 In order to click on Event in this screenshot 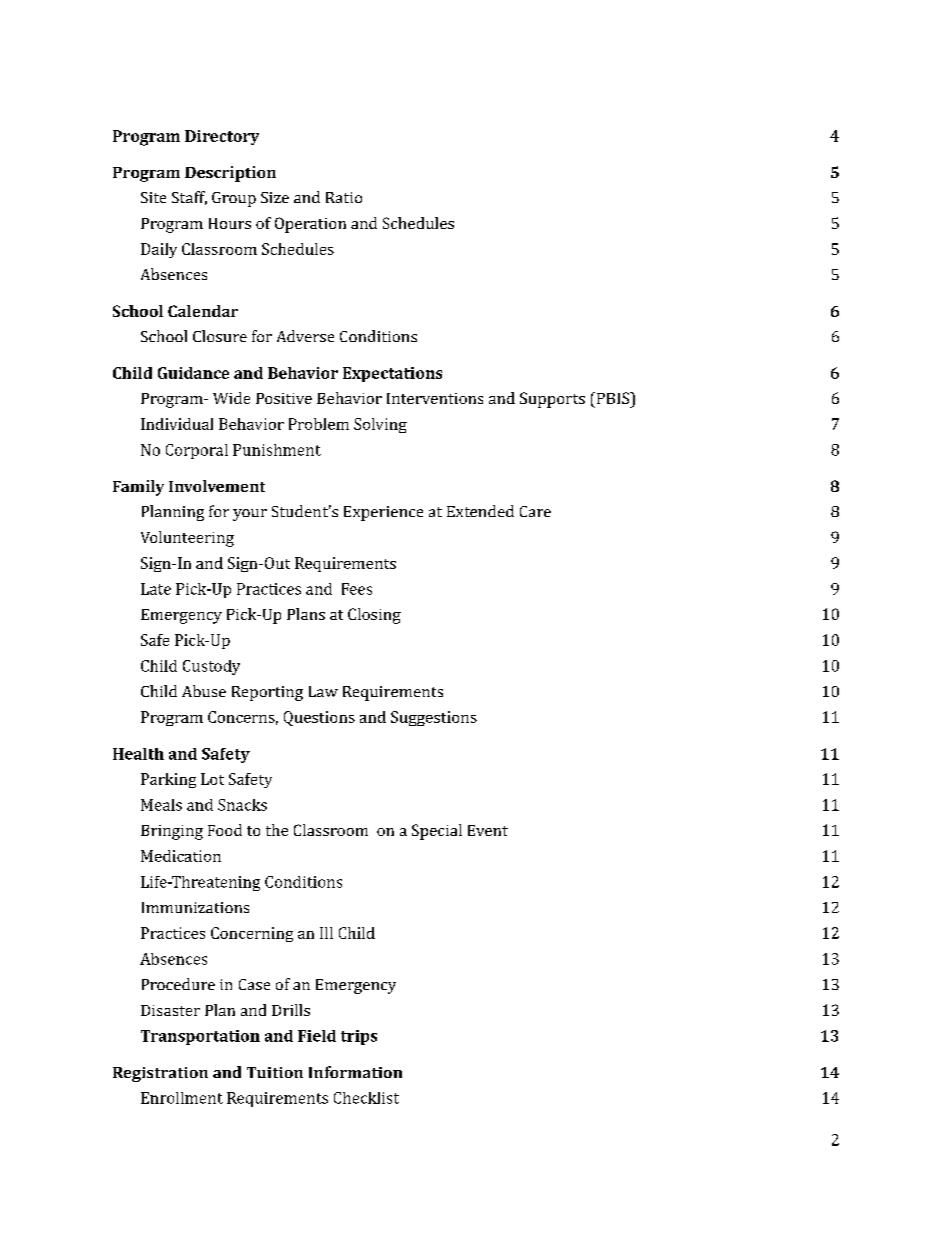, I will do `click(488, 830)`.
